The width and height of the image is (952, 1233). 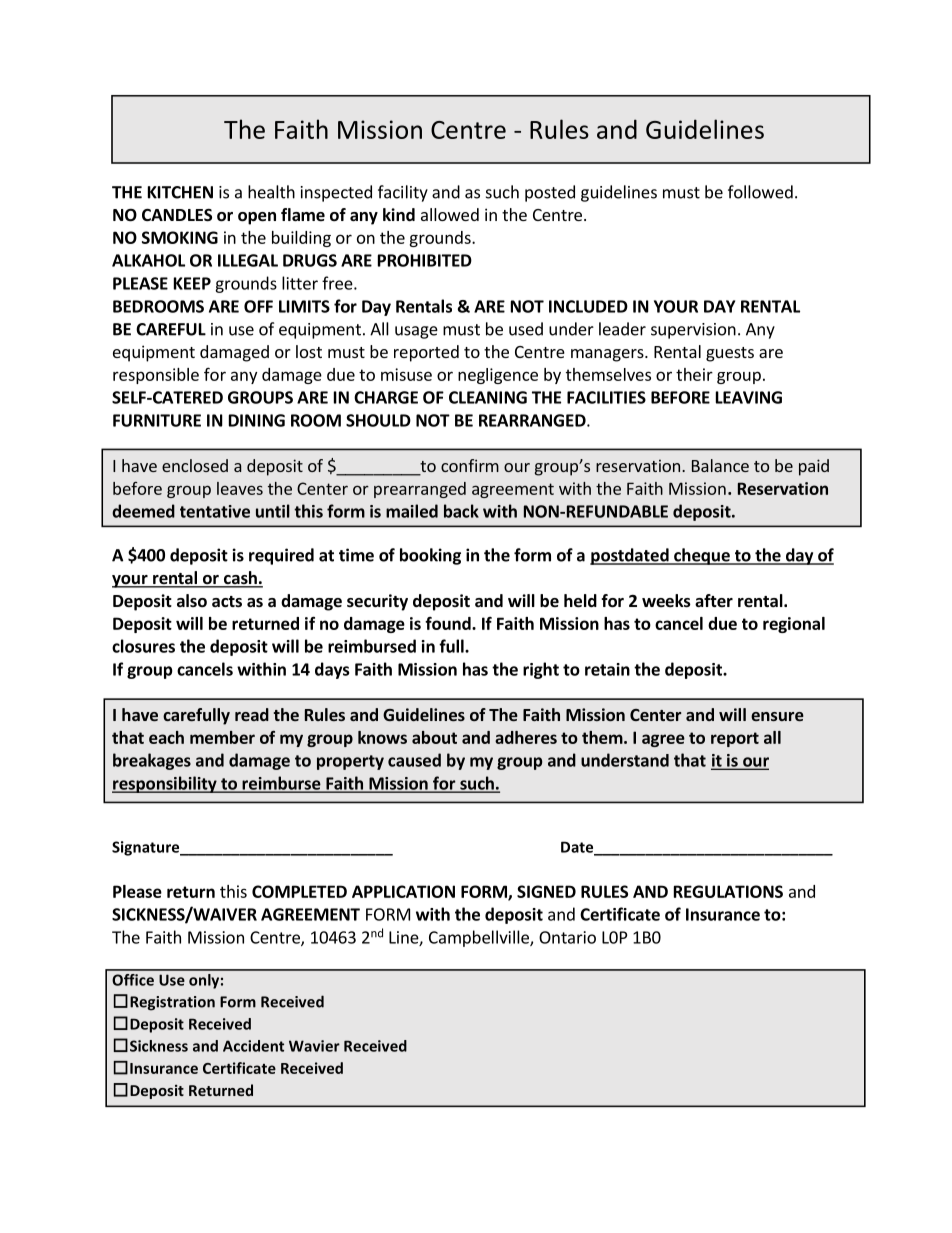 What do you see at coordinates (567, 937) in the image?
I see `Ontario` at bounding box center [567, 937].
